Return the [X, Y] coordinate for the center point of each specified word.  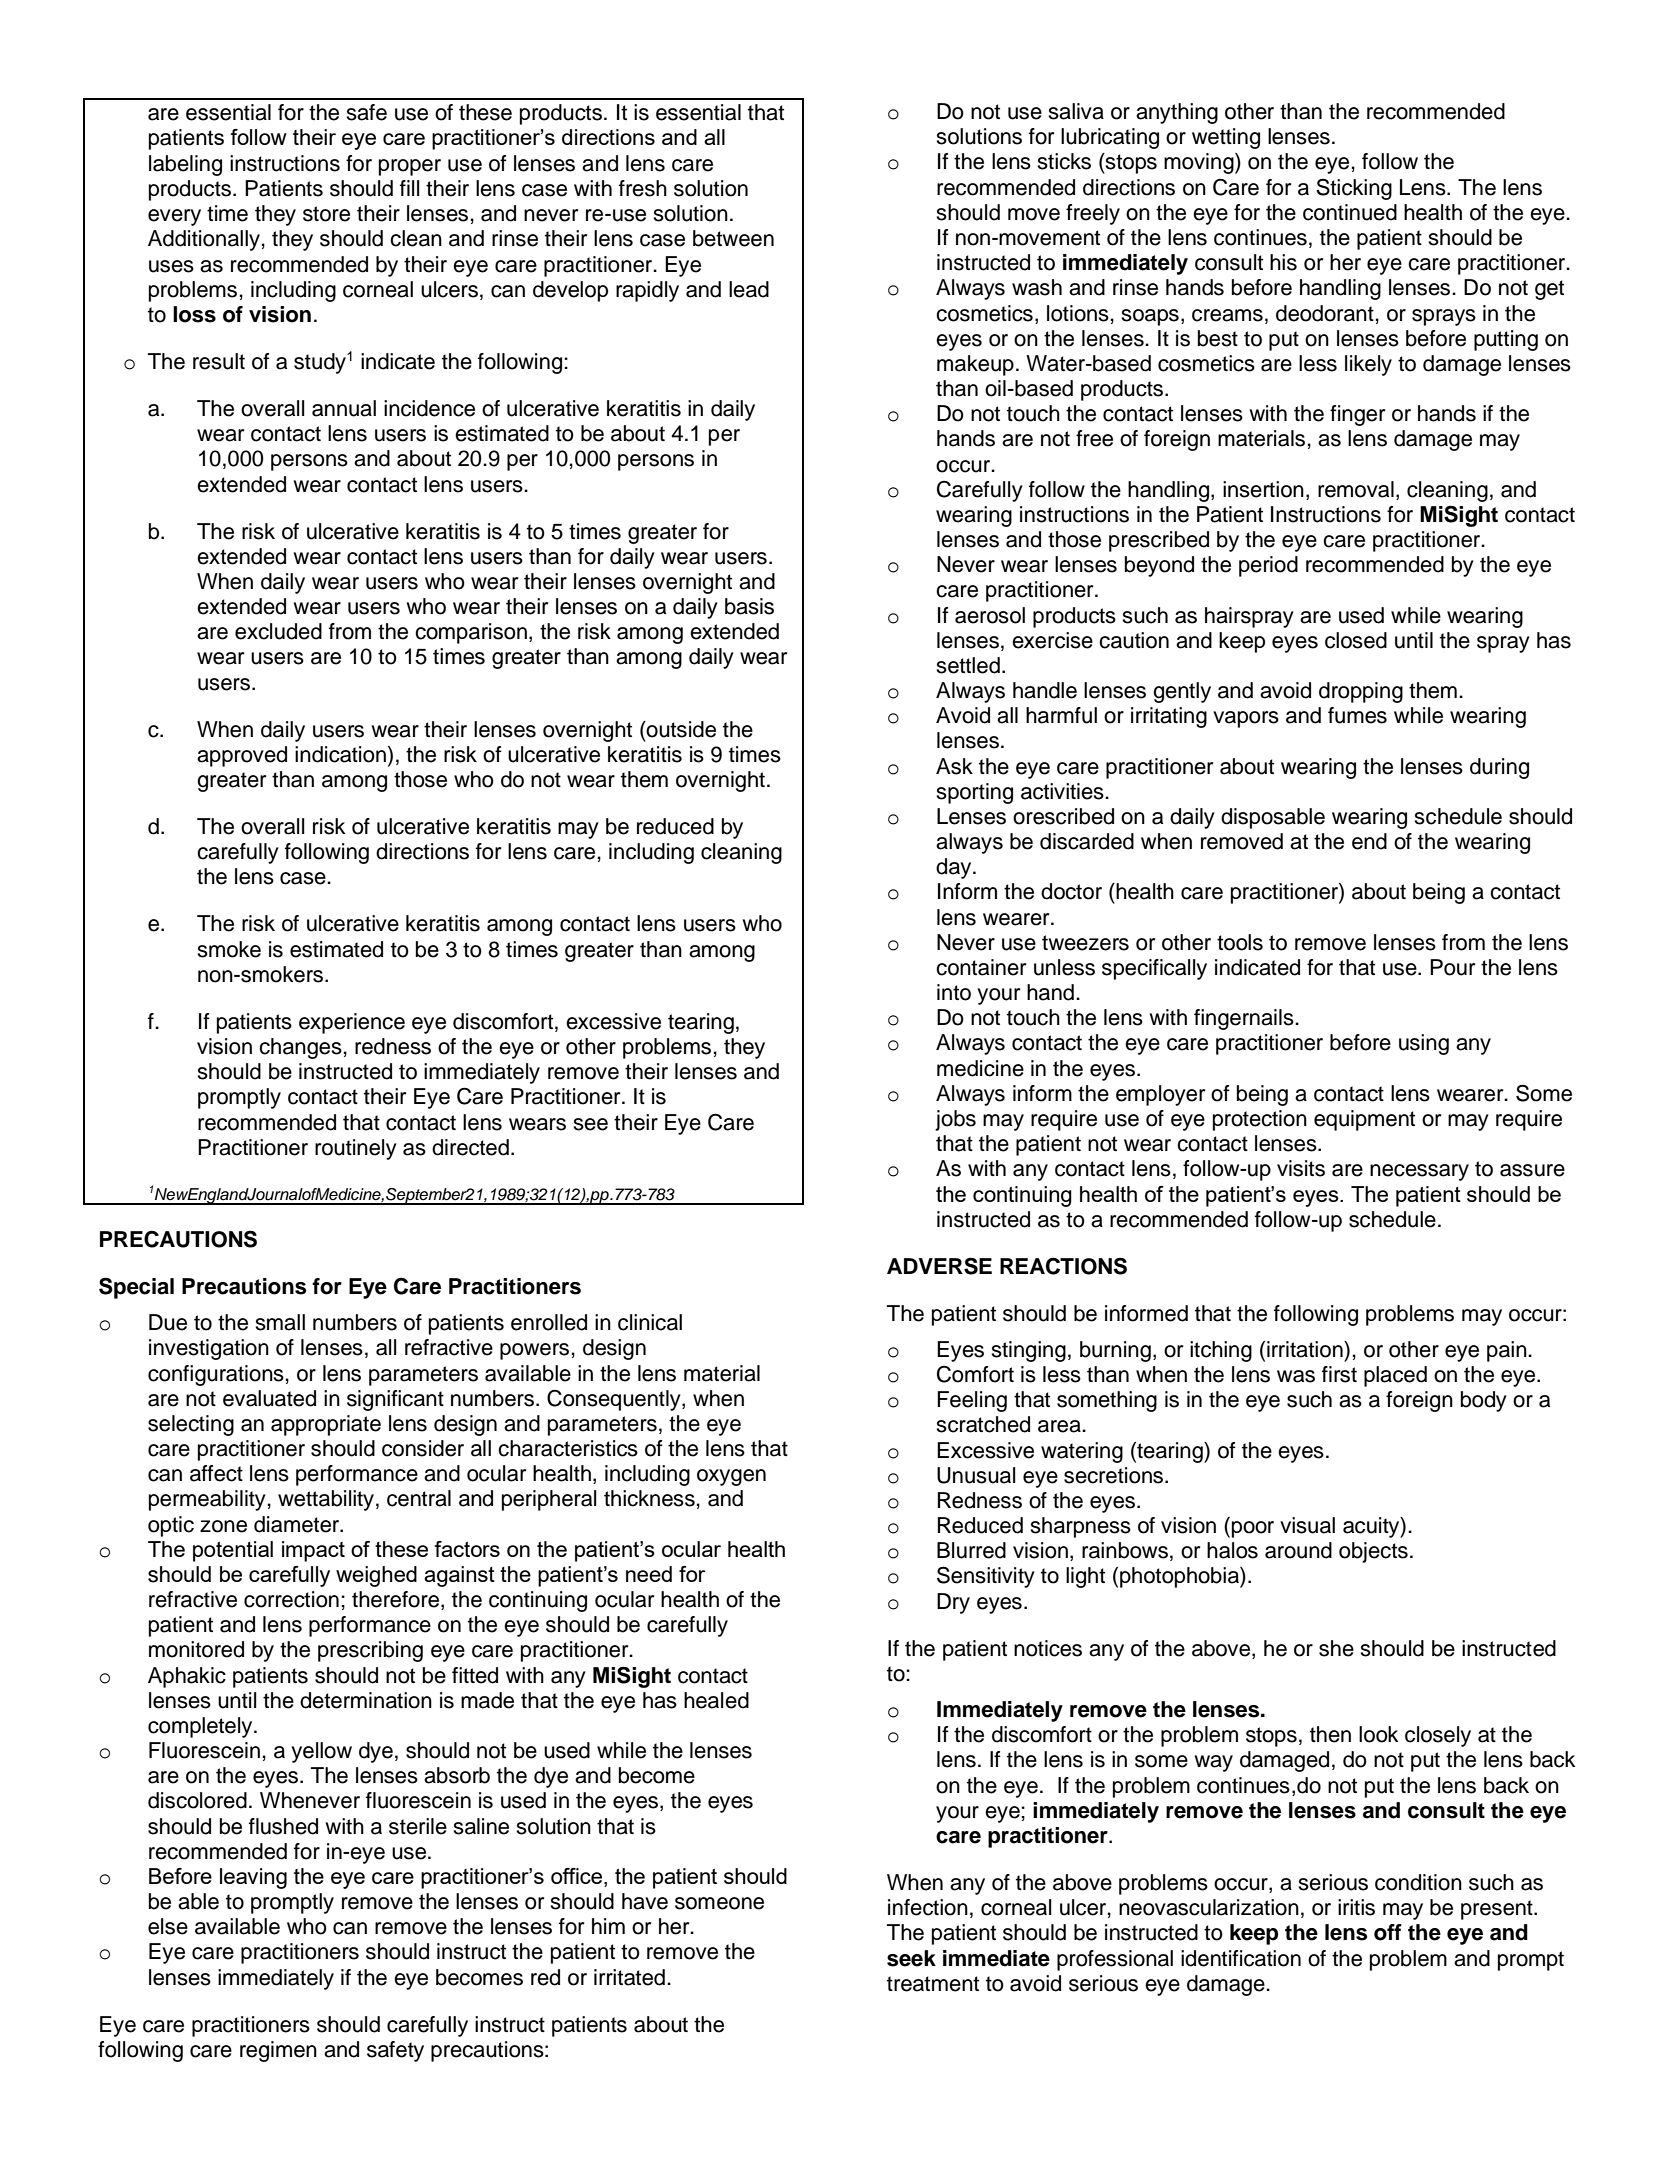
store [326, 214]
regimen [278, 2051]
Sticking [1354, 189]
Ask [954, 766]
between [733, 238]
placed [1395, 1376]
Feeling [972, 1401]
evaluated [269, 1398]
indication [340, 754]
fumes [1357, 715]
